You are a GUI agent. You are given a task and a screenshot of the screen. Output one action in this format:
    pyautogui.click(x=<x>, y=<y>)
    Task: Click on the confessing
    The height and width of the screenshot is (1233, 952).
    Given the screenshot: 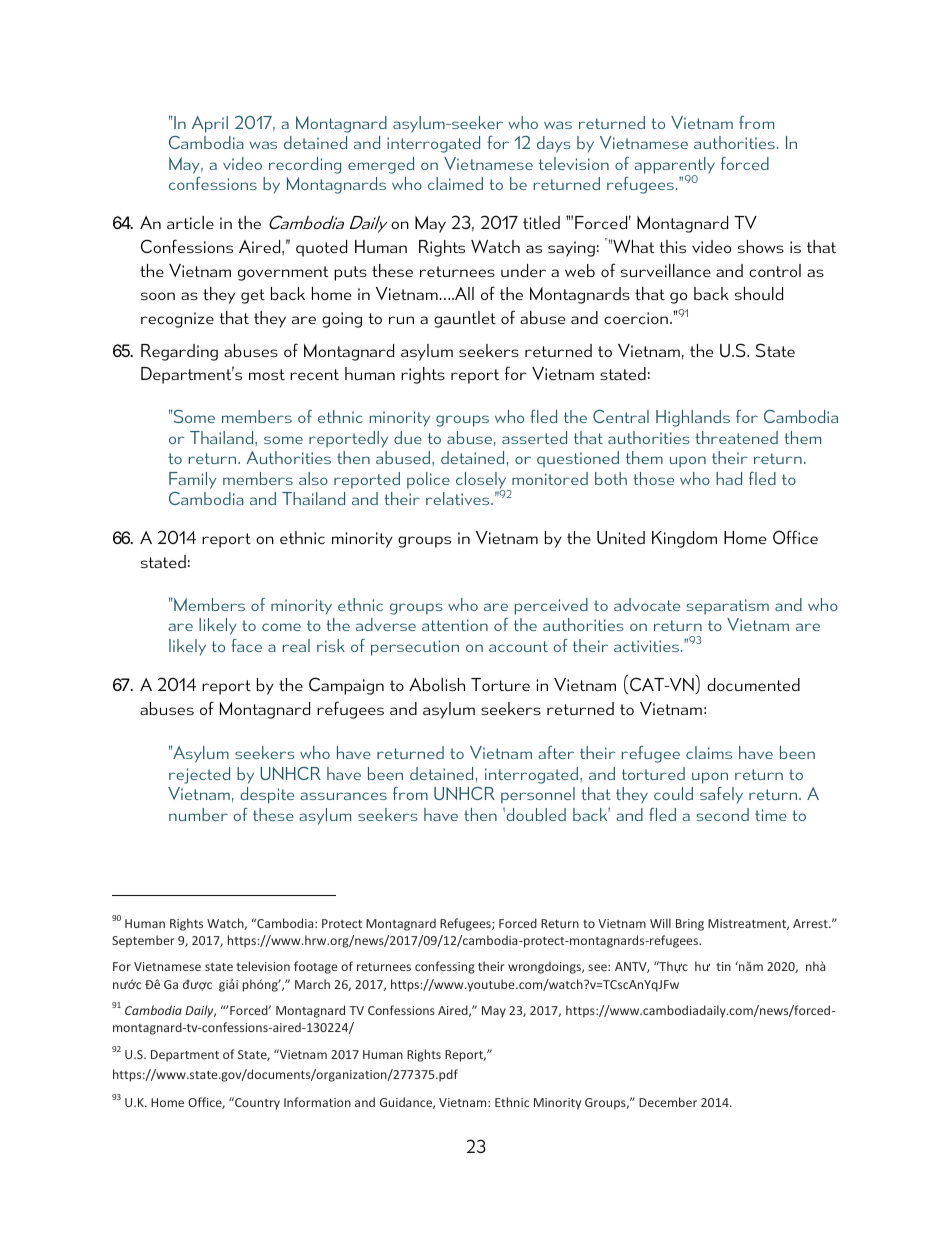 What is the action you would take?
    pyautogui.click(x=445, y=967)
